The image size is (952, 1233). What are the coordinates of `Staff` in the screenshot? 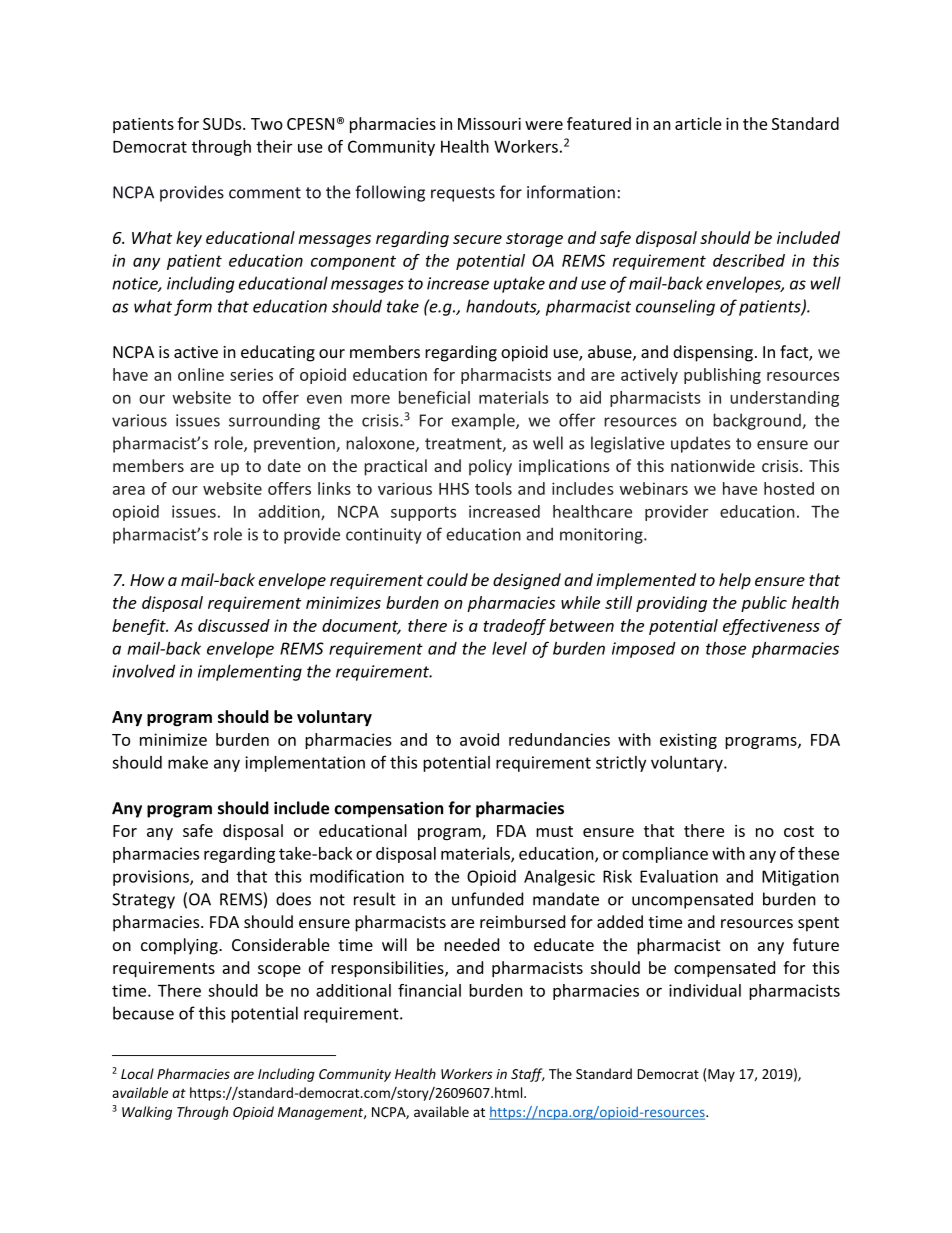 It's located at (528, 1075).
